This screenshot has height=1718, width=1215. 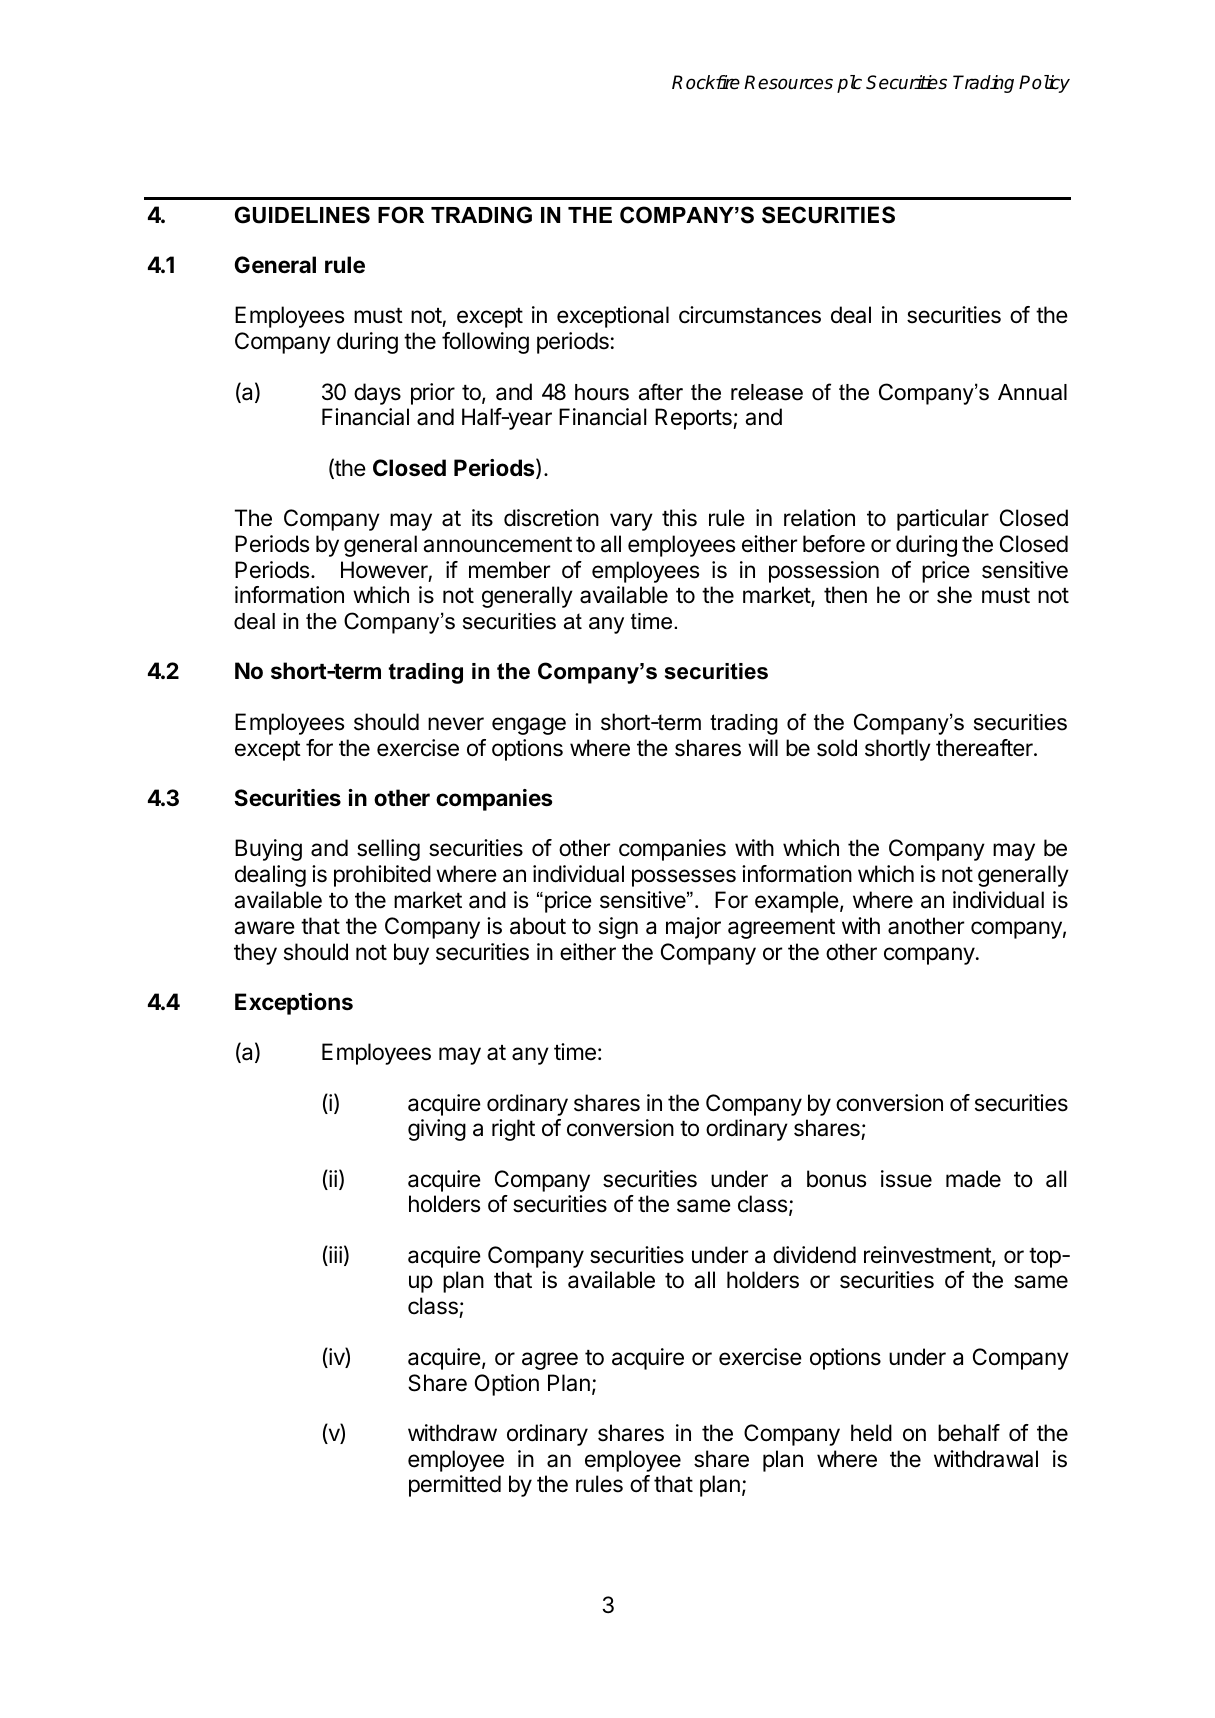 I want to click on made, so click(x=973, y=1179).
